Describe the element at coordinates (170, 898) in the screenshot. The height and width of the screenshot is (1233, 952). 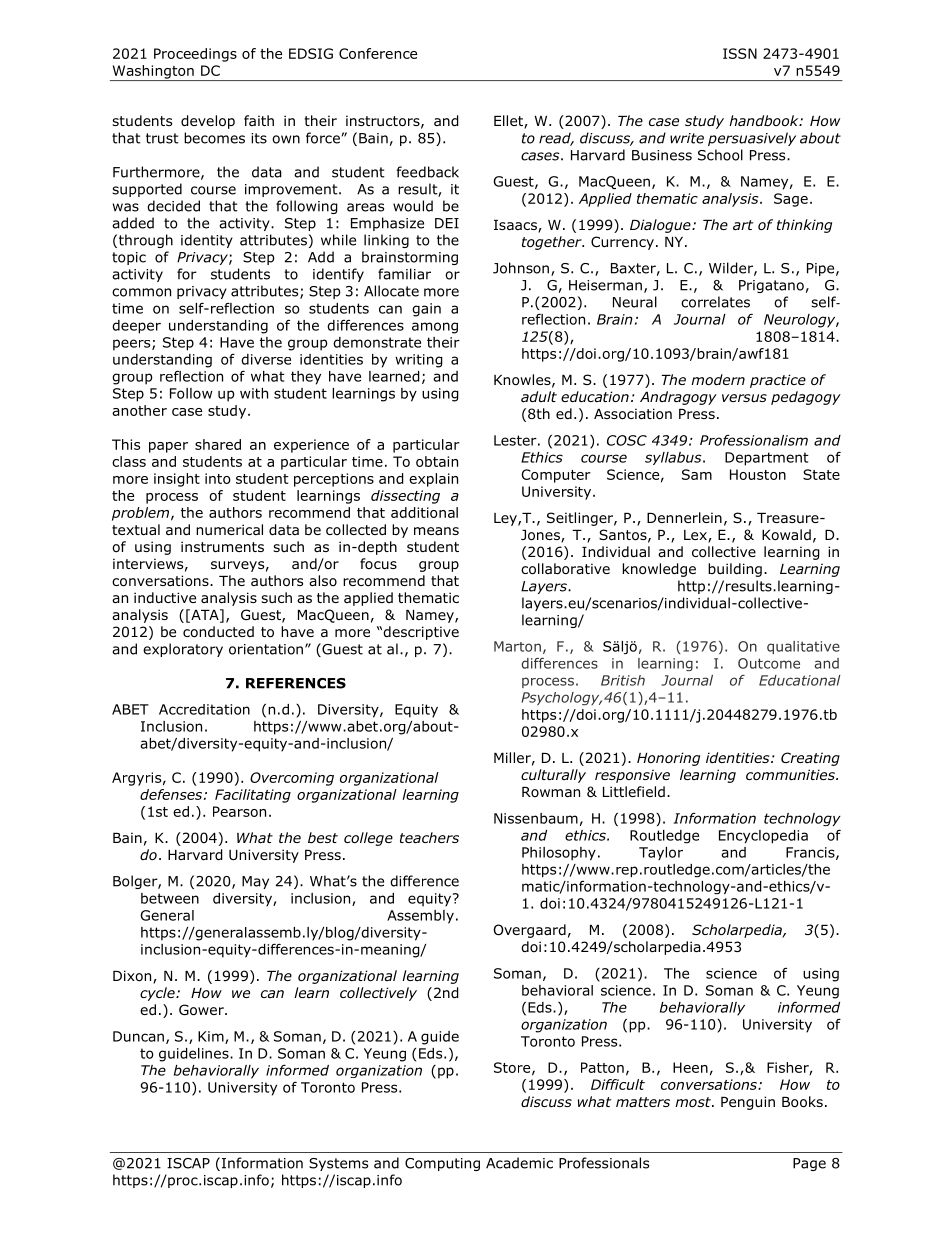
I see `between` at that location.
